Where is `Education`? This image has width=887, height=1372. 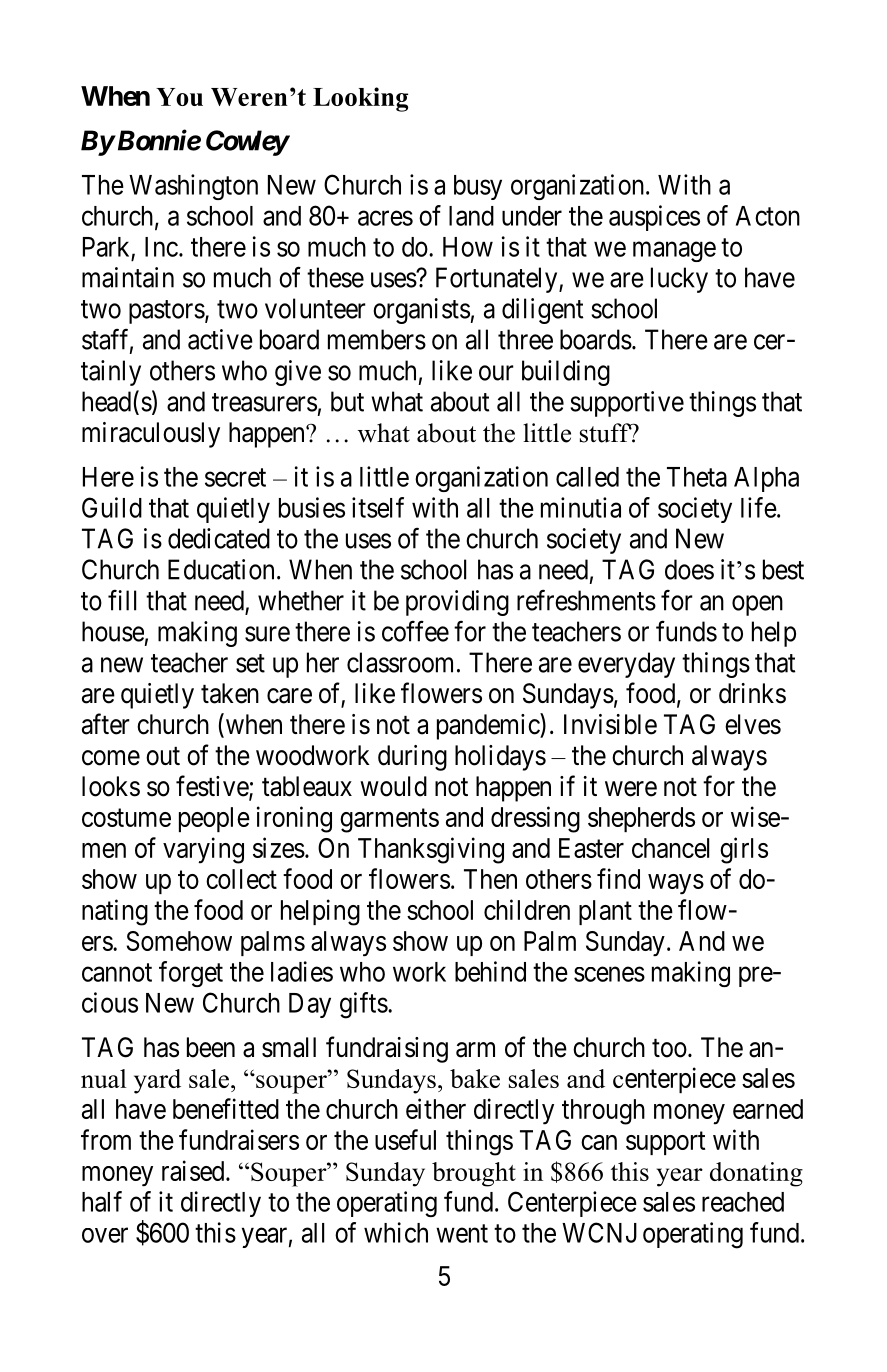
Education is located at coordinates (221, 569).
